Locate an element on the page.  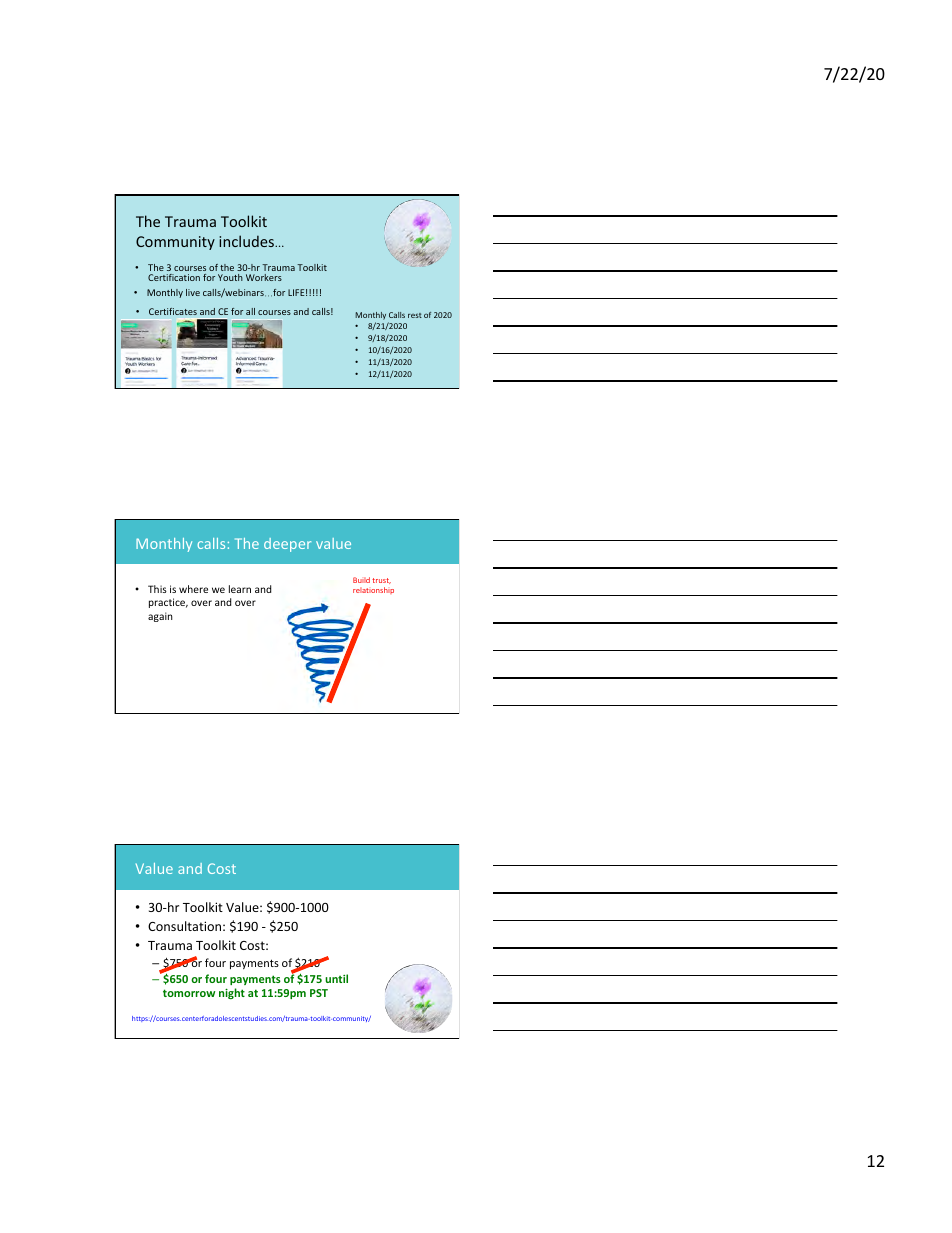
learn is located at coordinates (240, 589).
